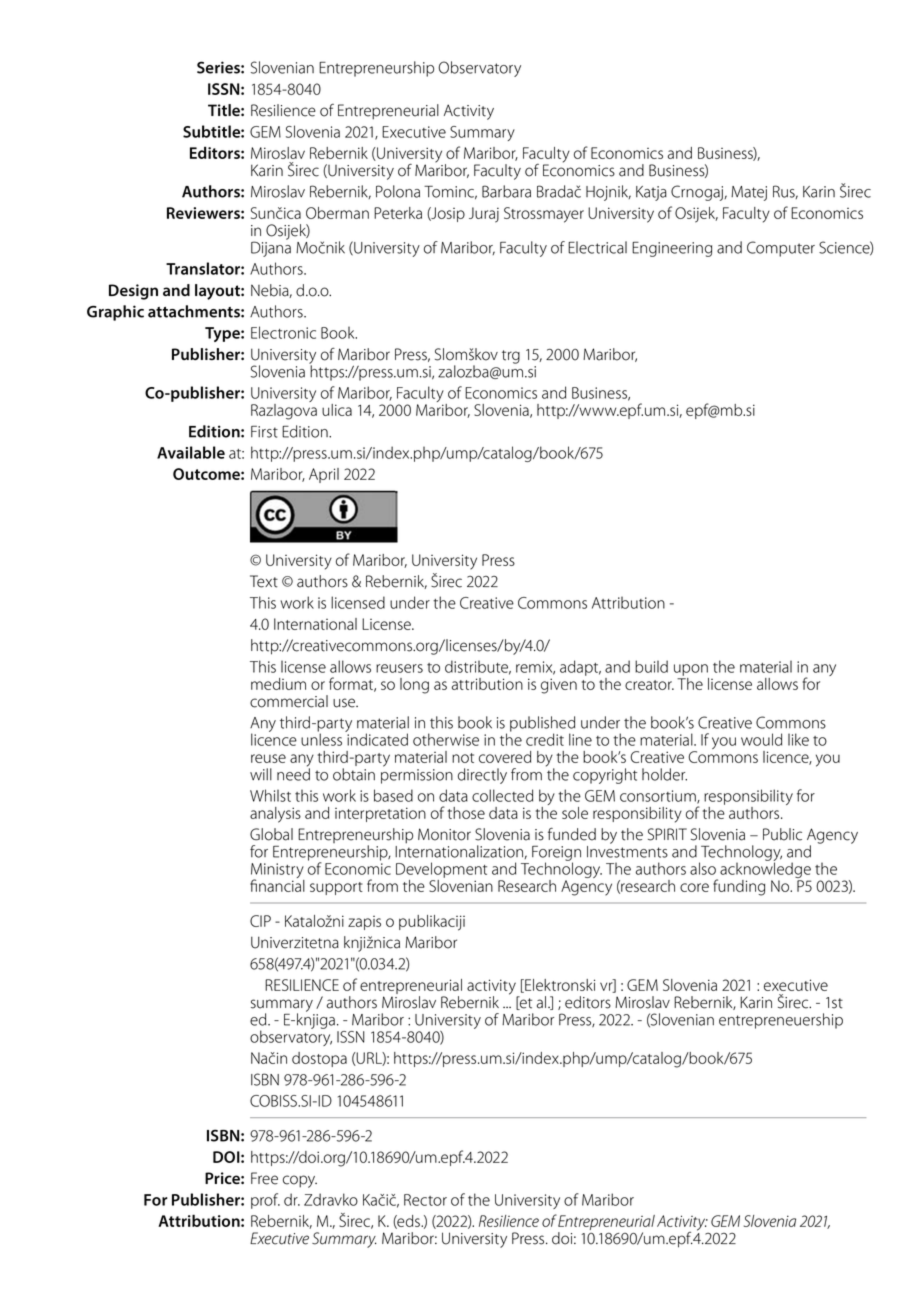 The image size is (924, 1305). I want to click on Engineering, so click(672, 249).
